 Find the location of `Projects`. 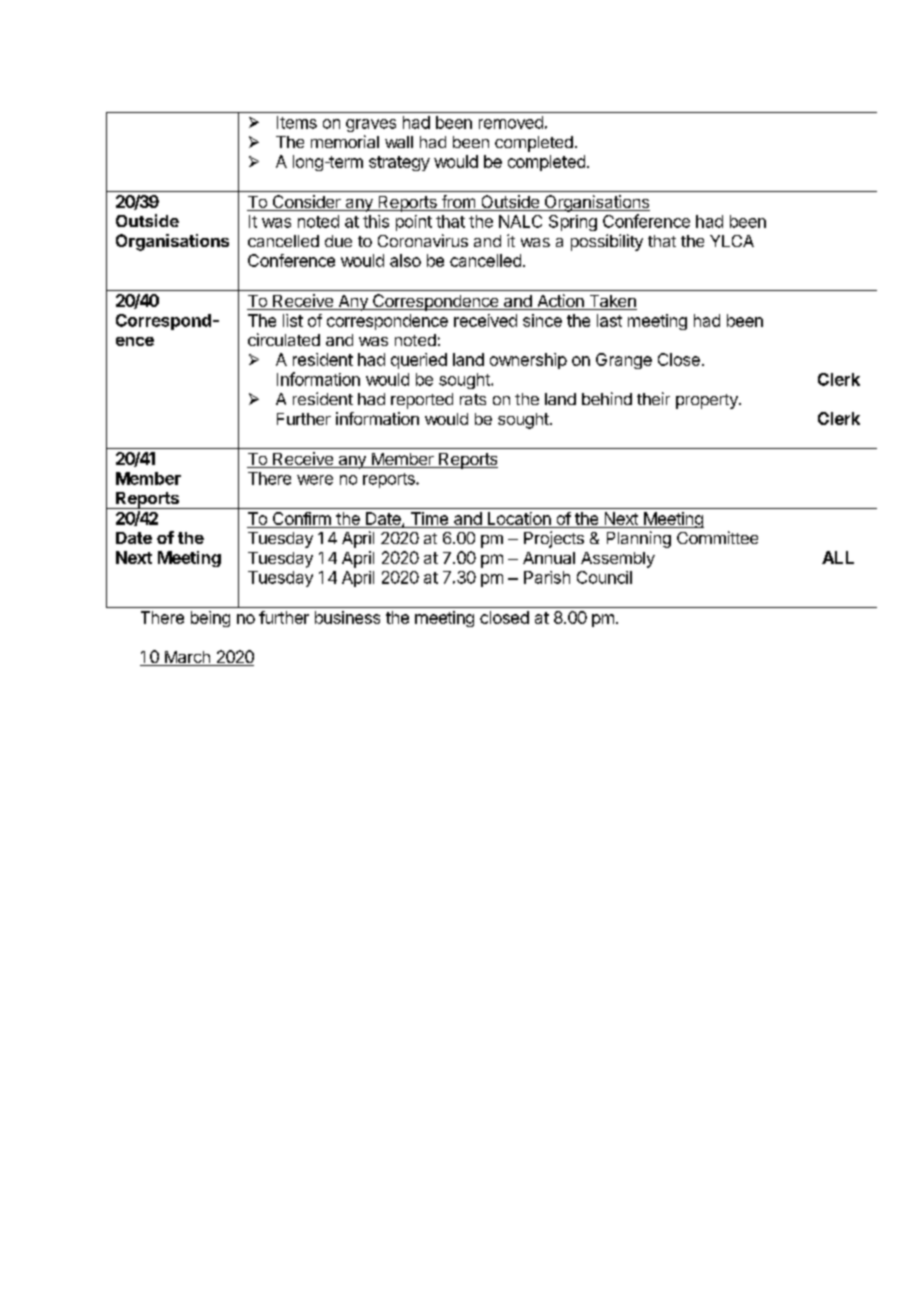

Projects is located at coordinates (554, 539).
